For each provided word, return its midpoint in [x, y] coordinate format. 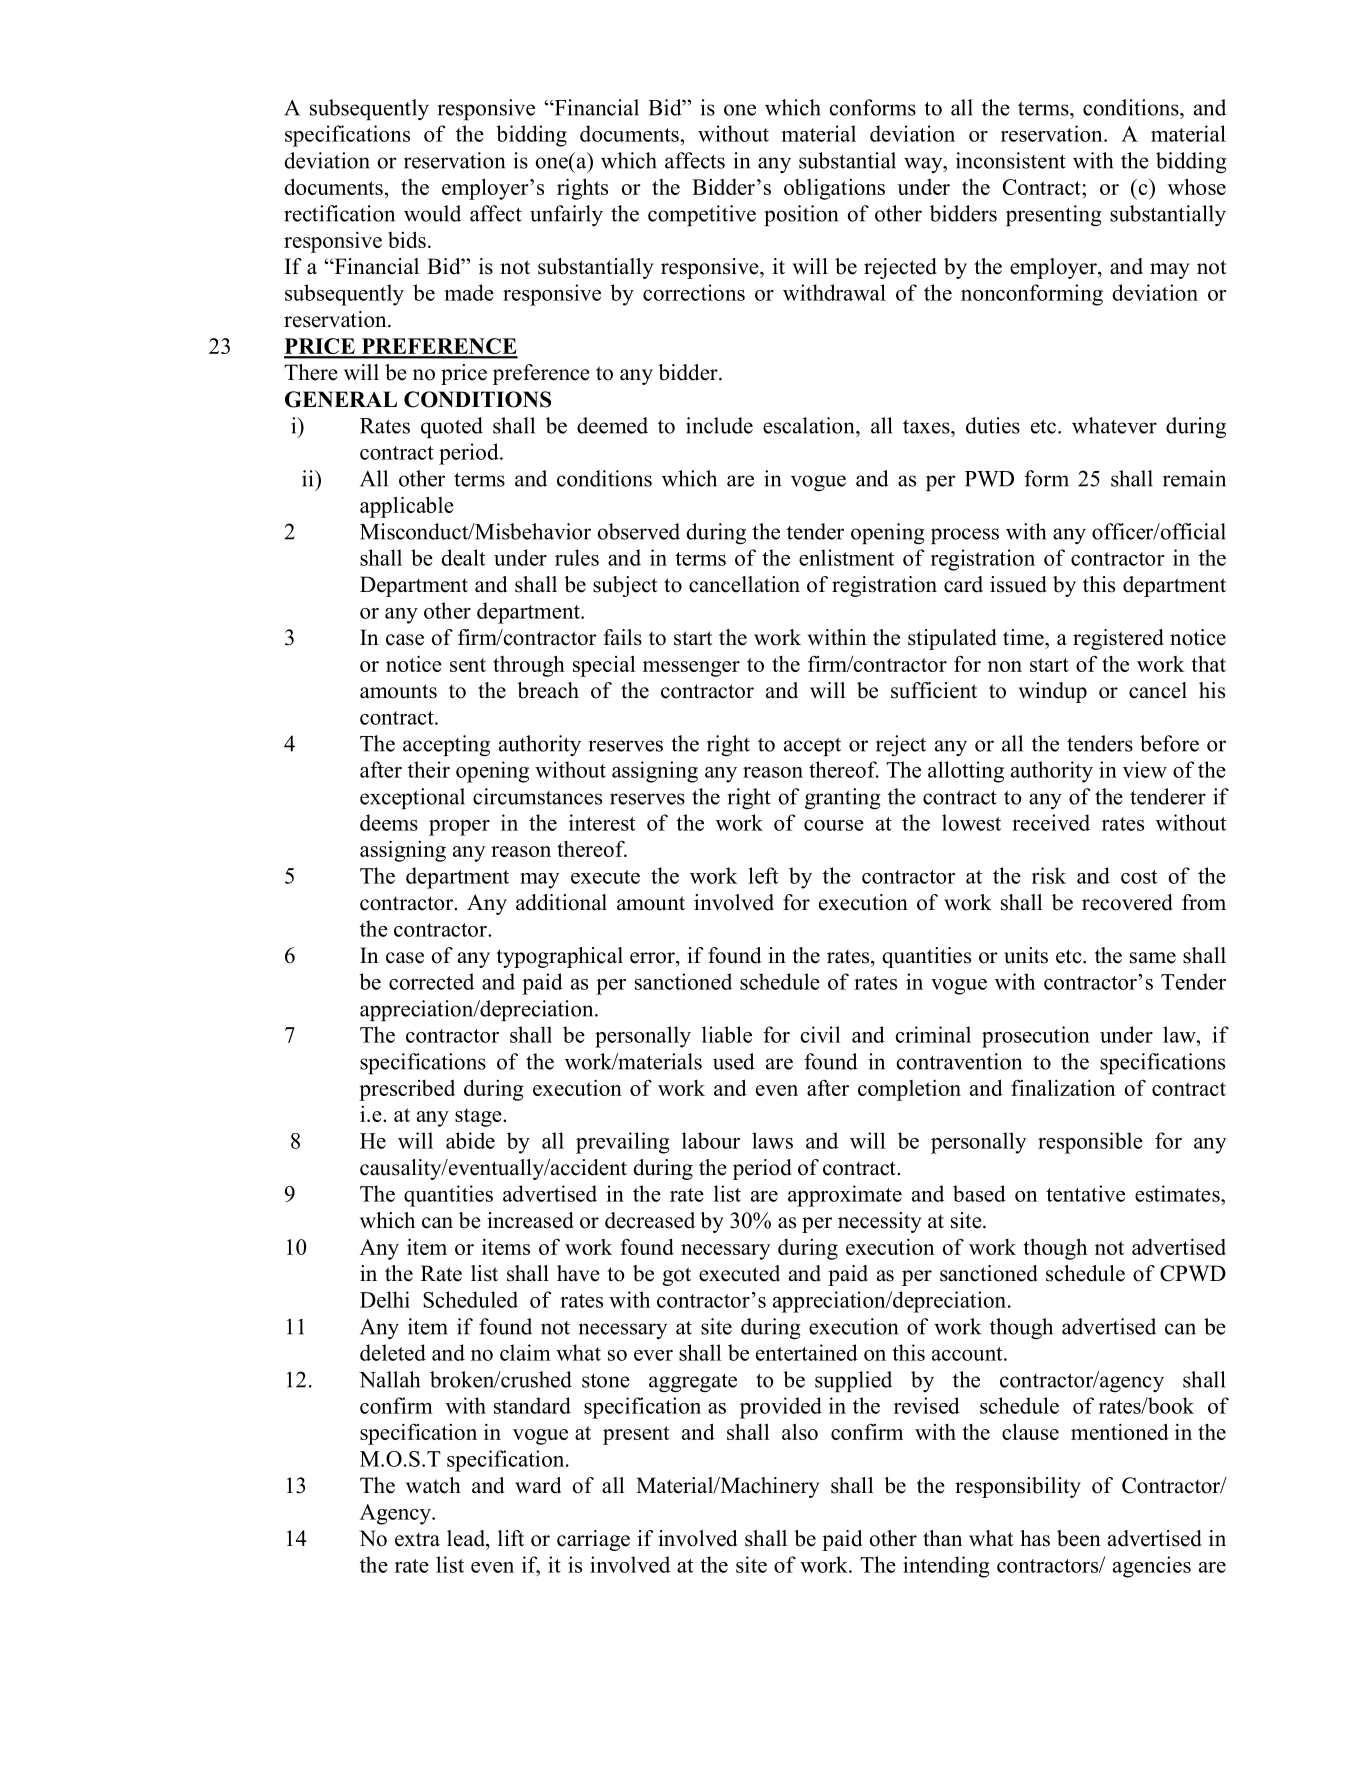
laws [772, 1140]
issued [1018, 584]
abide [470, 1140]
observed [638, 531]
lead [467, 1538]
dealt [463, 557]
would [432, 213]
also [800, 1431]
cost [1139, 877]
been [1079, 1538]
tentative [1085, 1193]
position [801, 215]
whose [1197, 186]
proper [459, 828]
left [763, 875]
